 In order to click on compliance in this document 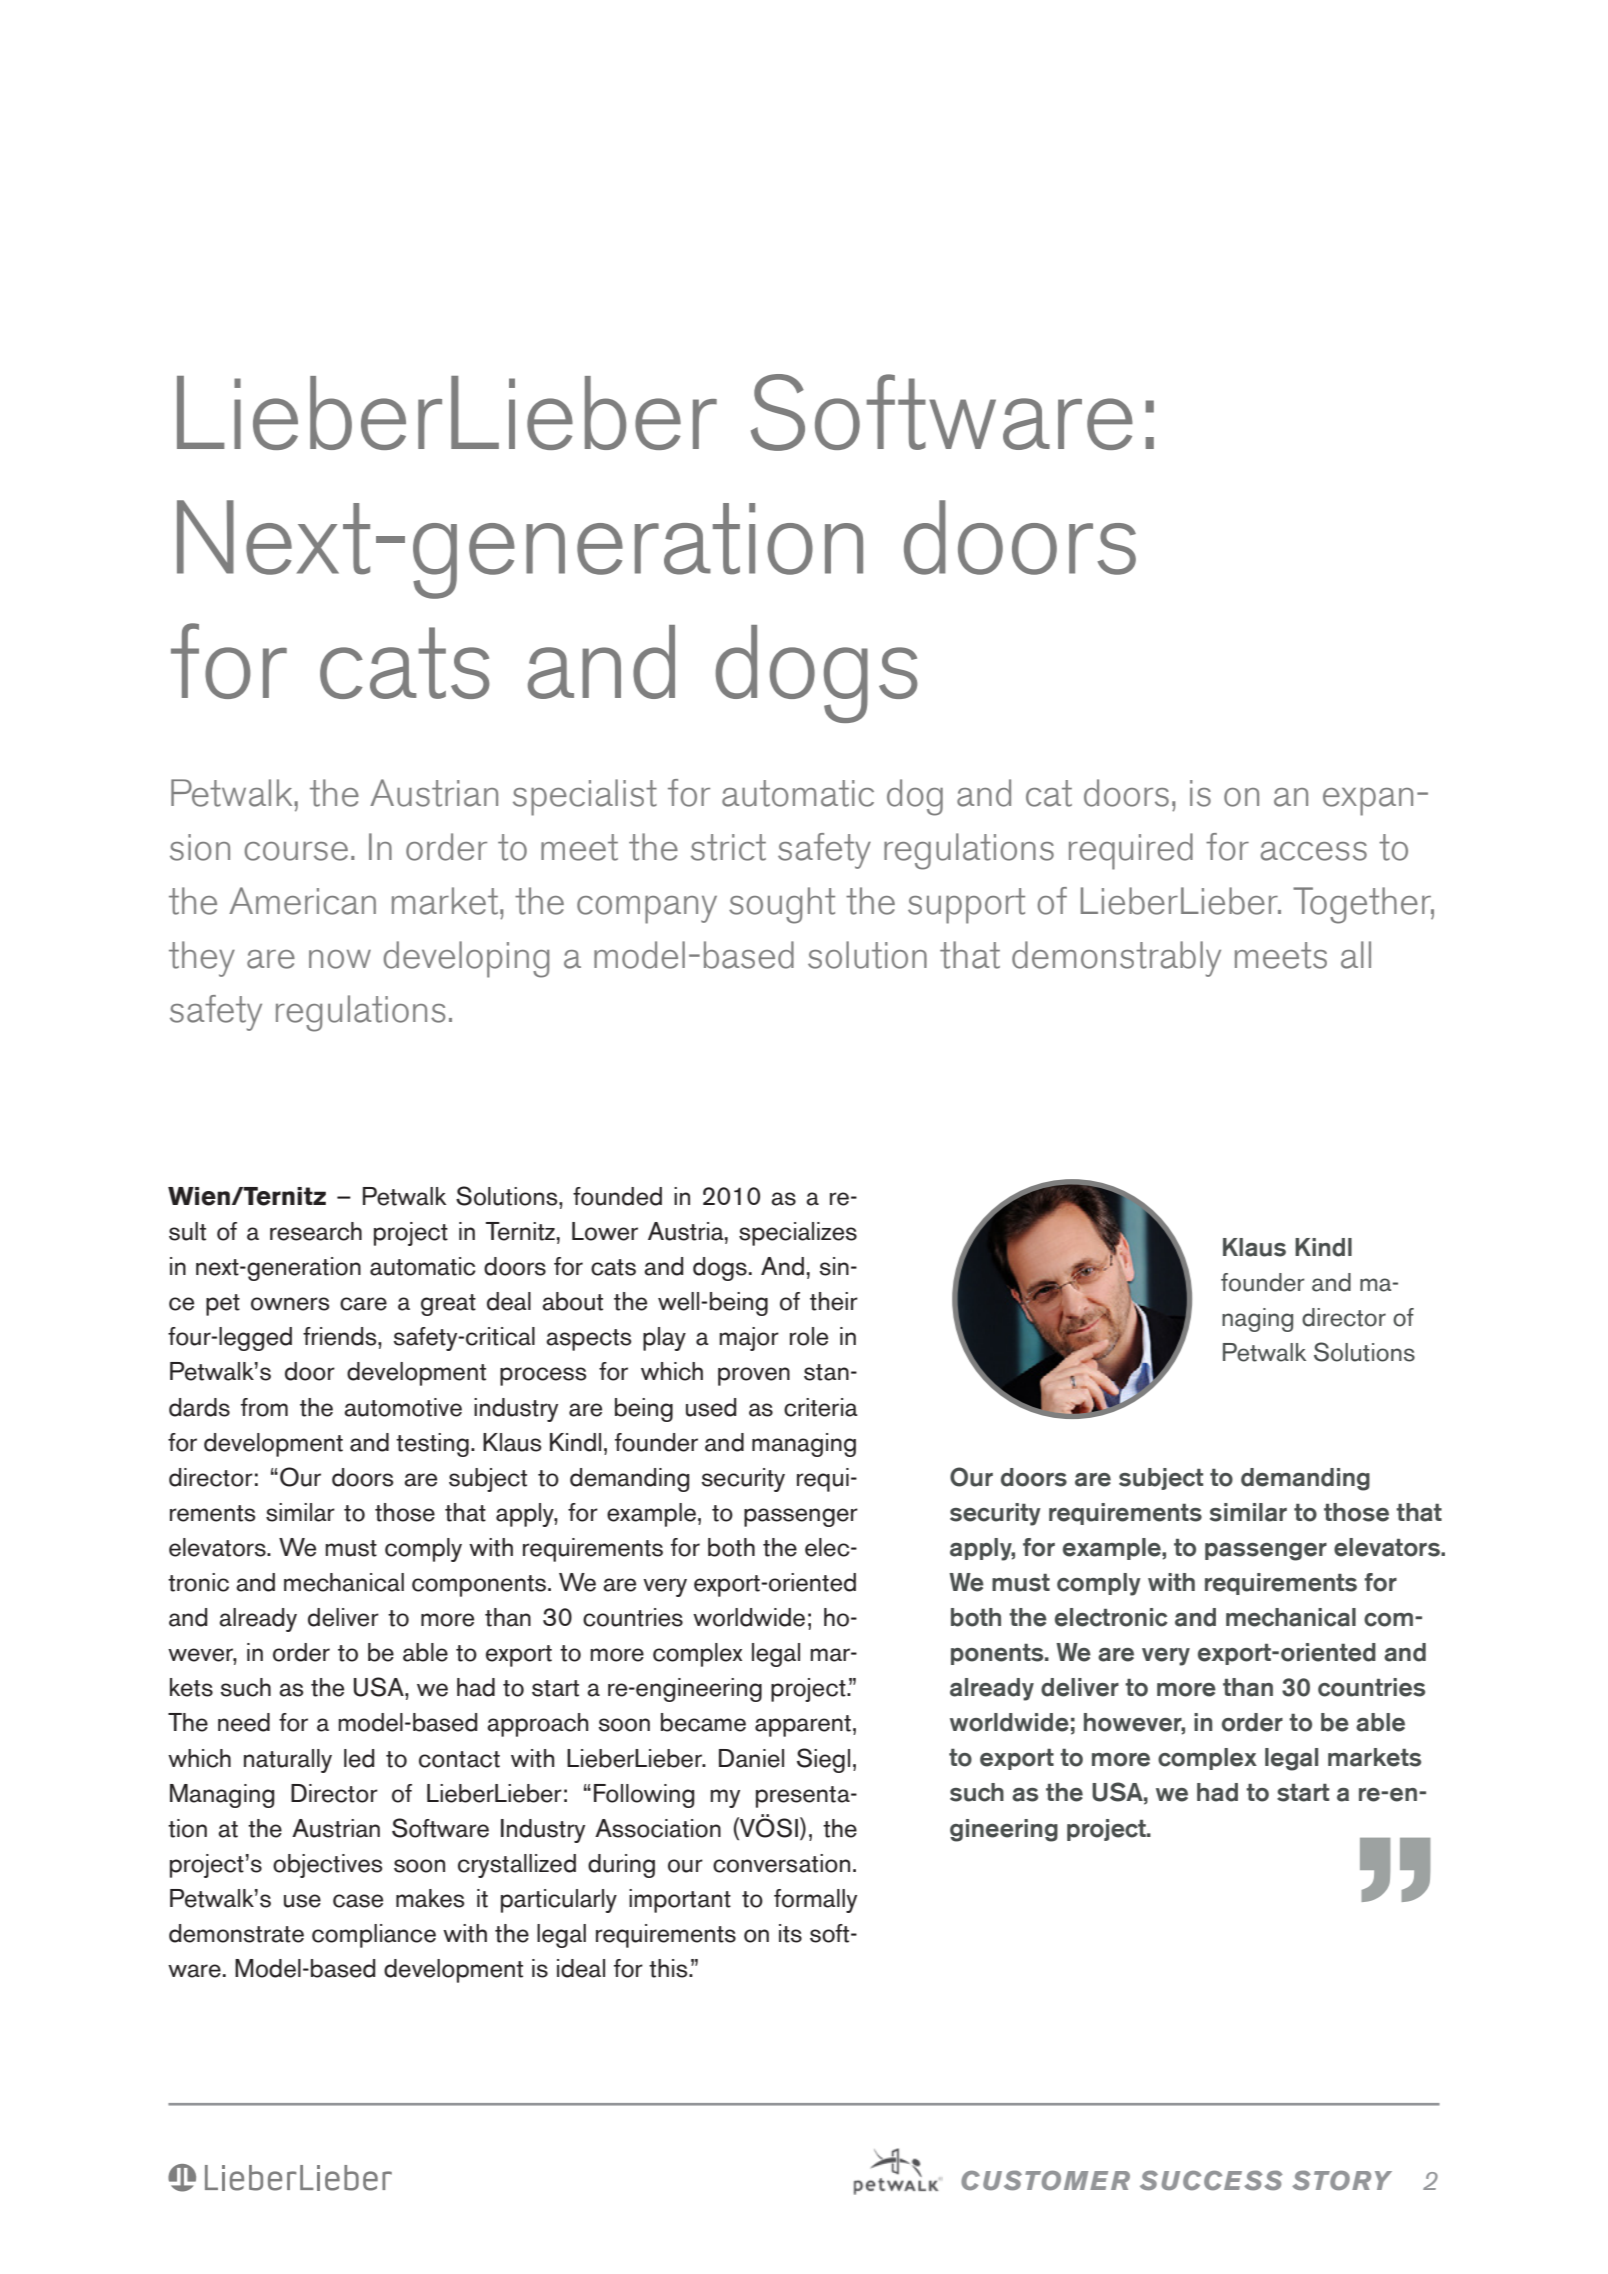, I will do `click(374, 1936)`.
